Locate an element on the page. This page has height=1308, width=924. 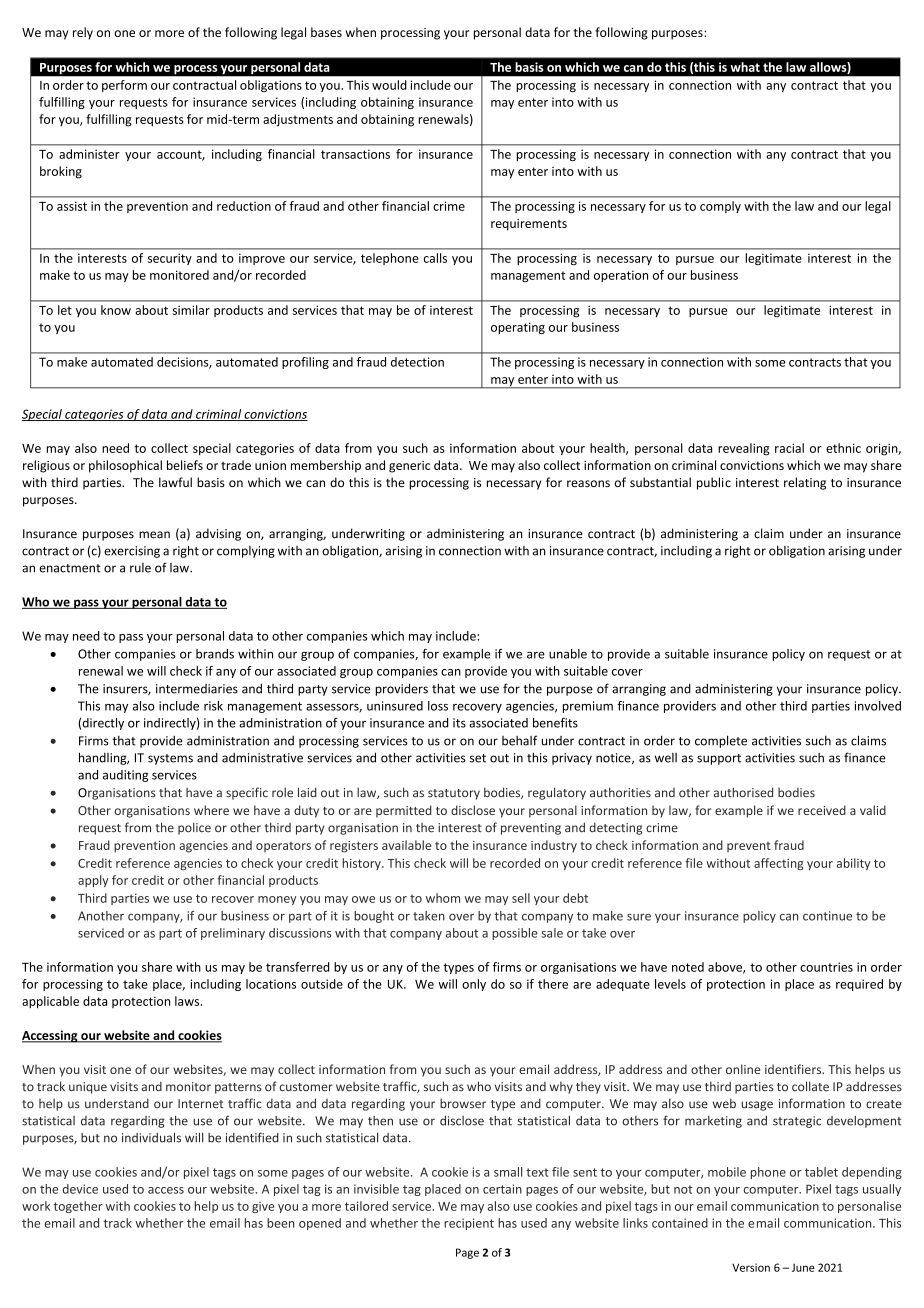
police is located at coordinates (194, 828).
